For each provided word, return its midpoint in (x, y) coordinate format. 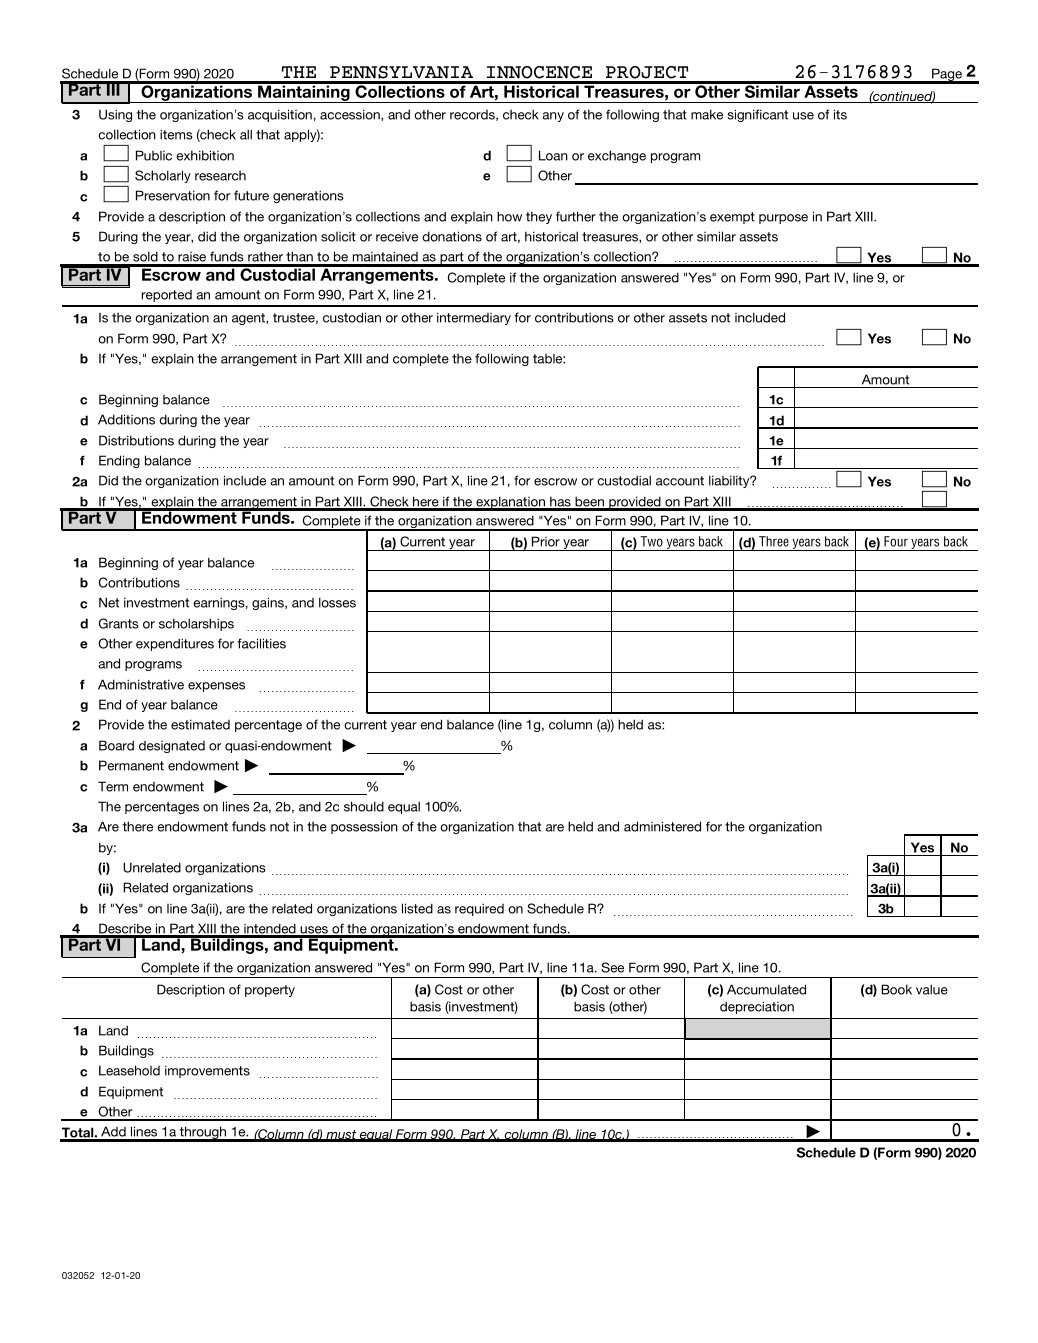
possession (364, 827)
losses (337, 602)
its (840, 114)
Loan (553, 155)
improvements (207, 1071)
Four (896, 541)
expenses (216, 687)
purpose (783, 219)
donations (452, 236)
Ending (119, 461)
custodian (352, 317)
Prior (546, 541)
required (479, 909)
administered (662, 826)
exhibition (205, 155)
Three (774, 541)
